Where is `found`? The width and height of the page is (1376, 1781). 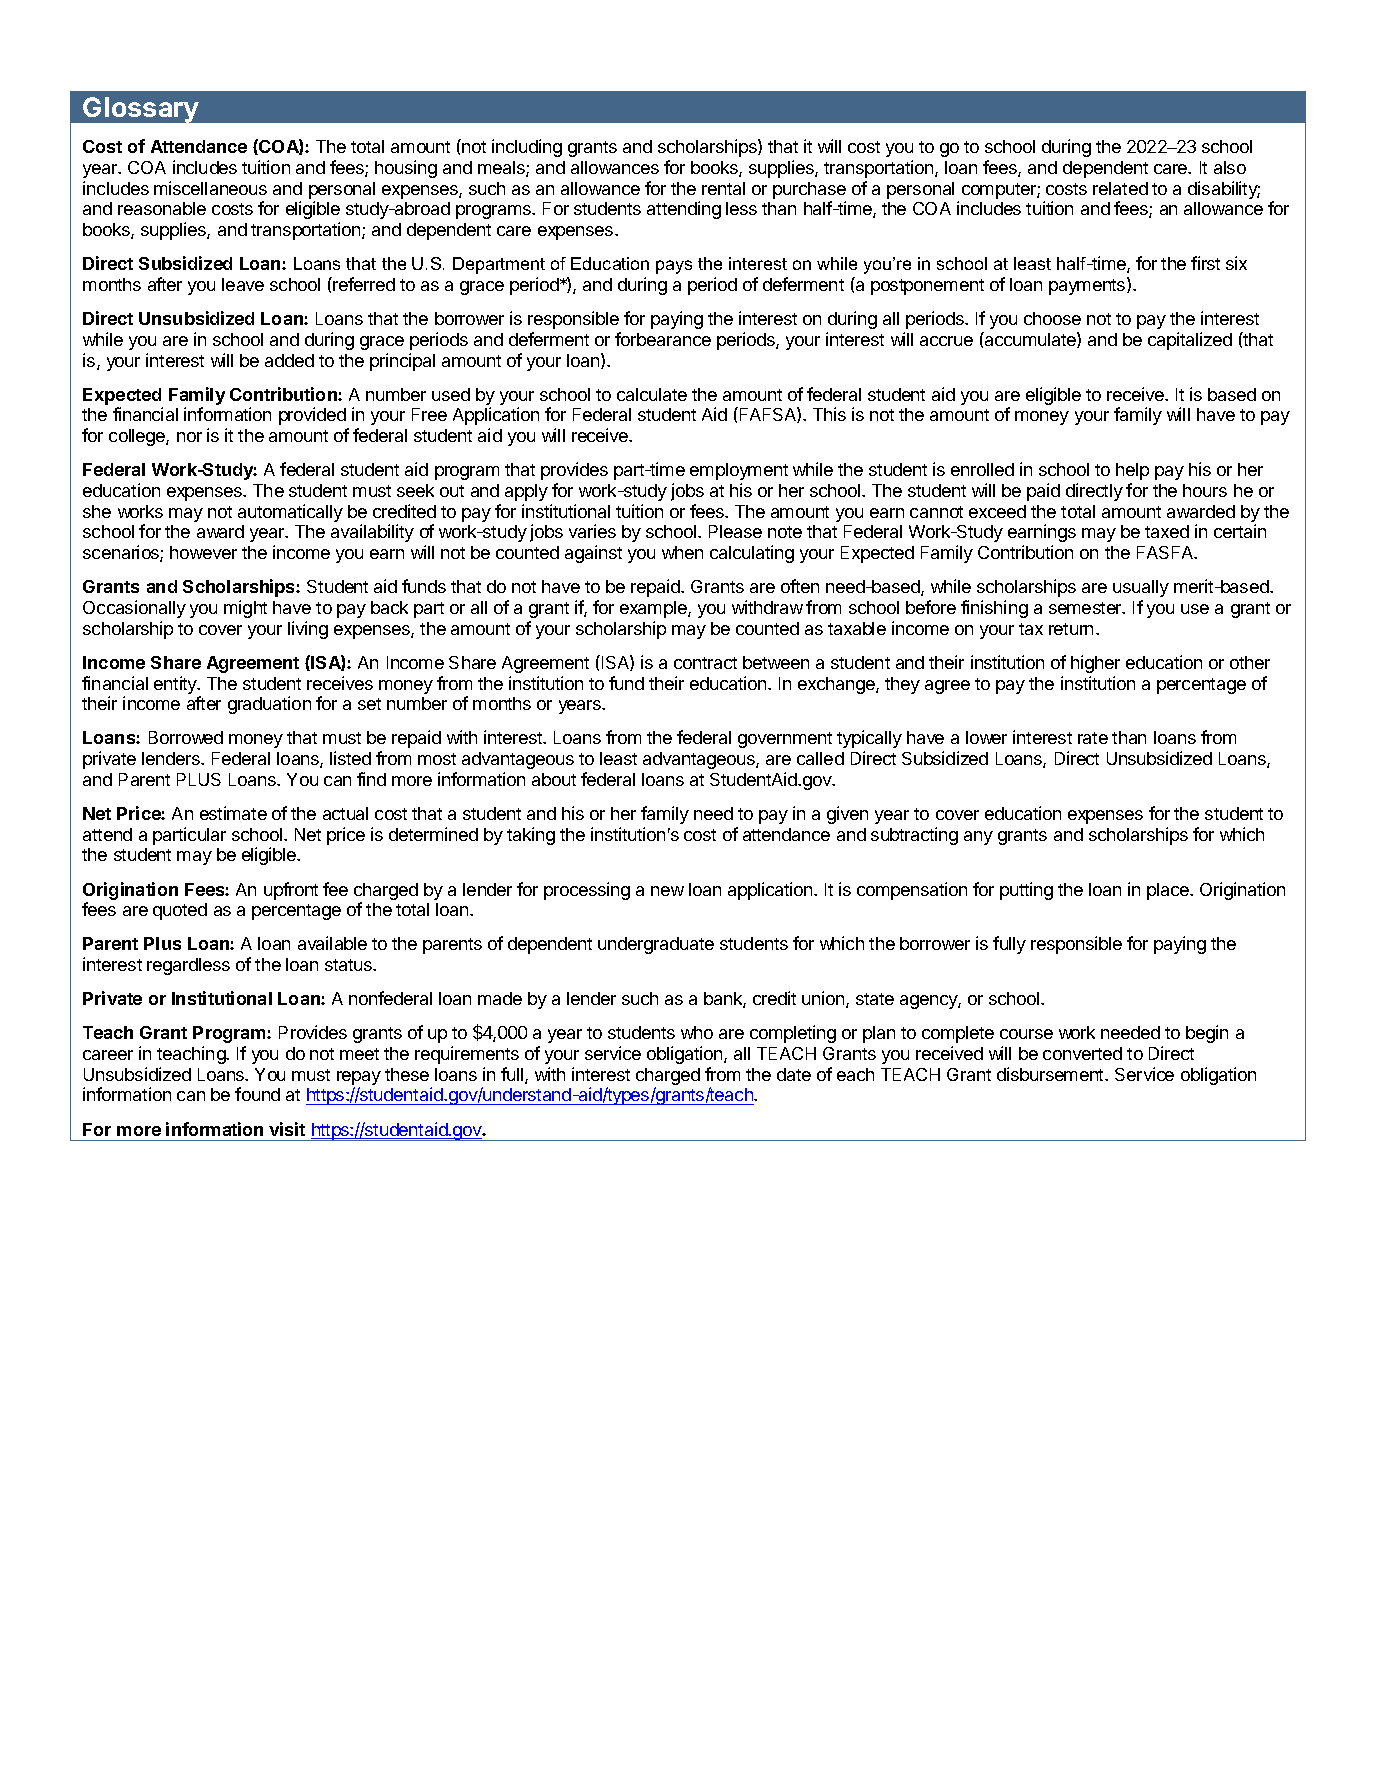
found is located at coordinates (257, 1094).
